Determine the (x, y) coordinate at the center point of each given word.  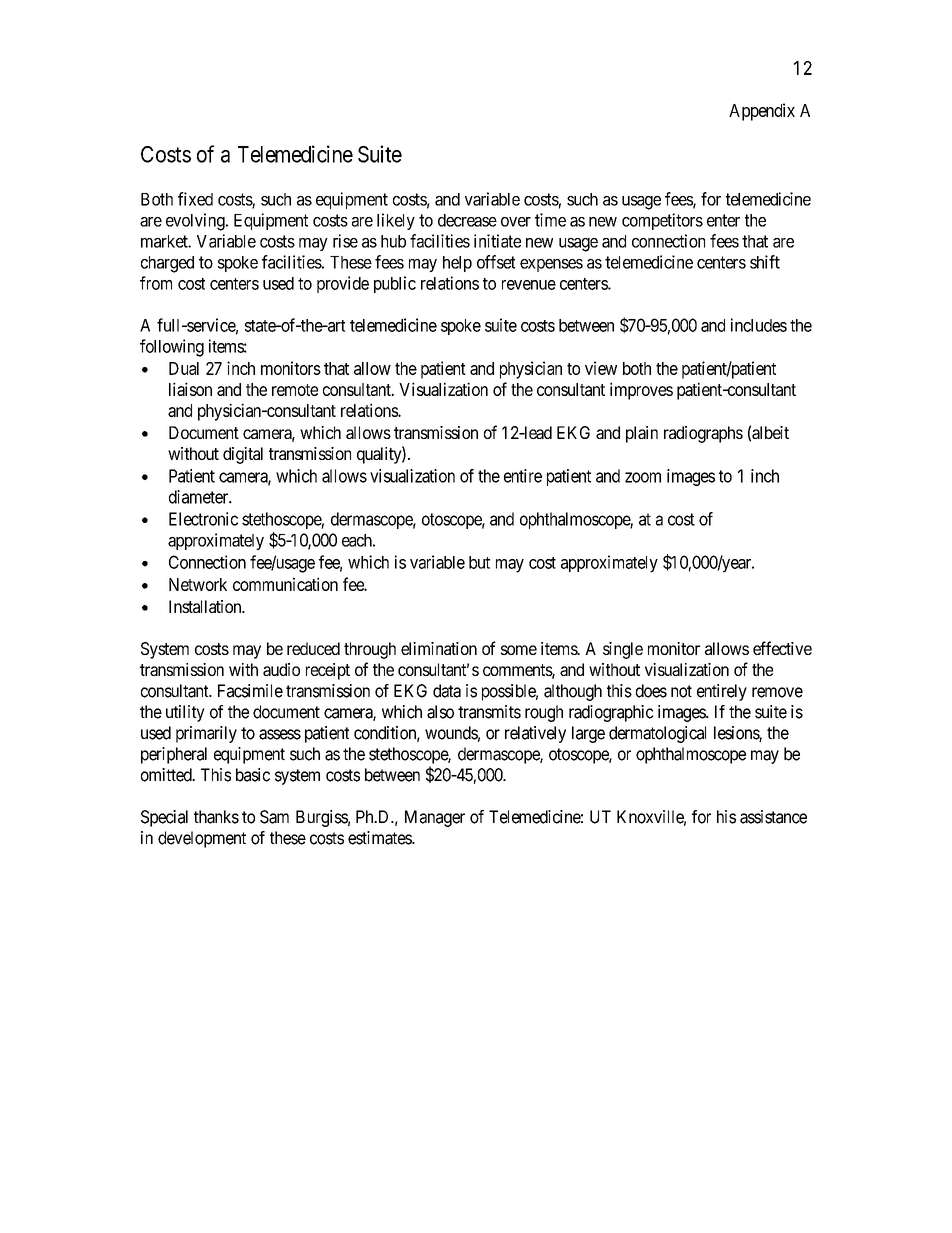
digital (243, 455)
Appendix (762, 112)
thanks (216, 817)
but (479, 562)
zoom (643, 477)
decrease (467, 220)
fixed (195, 199)
